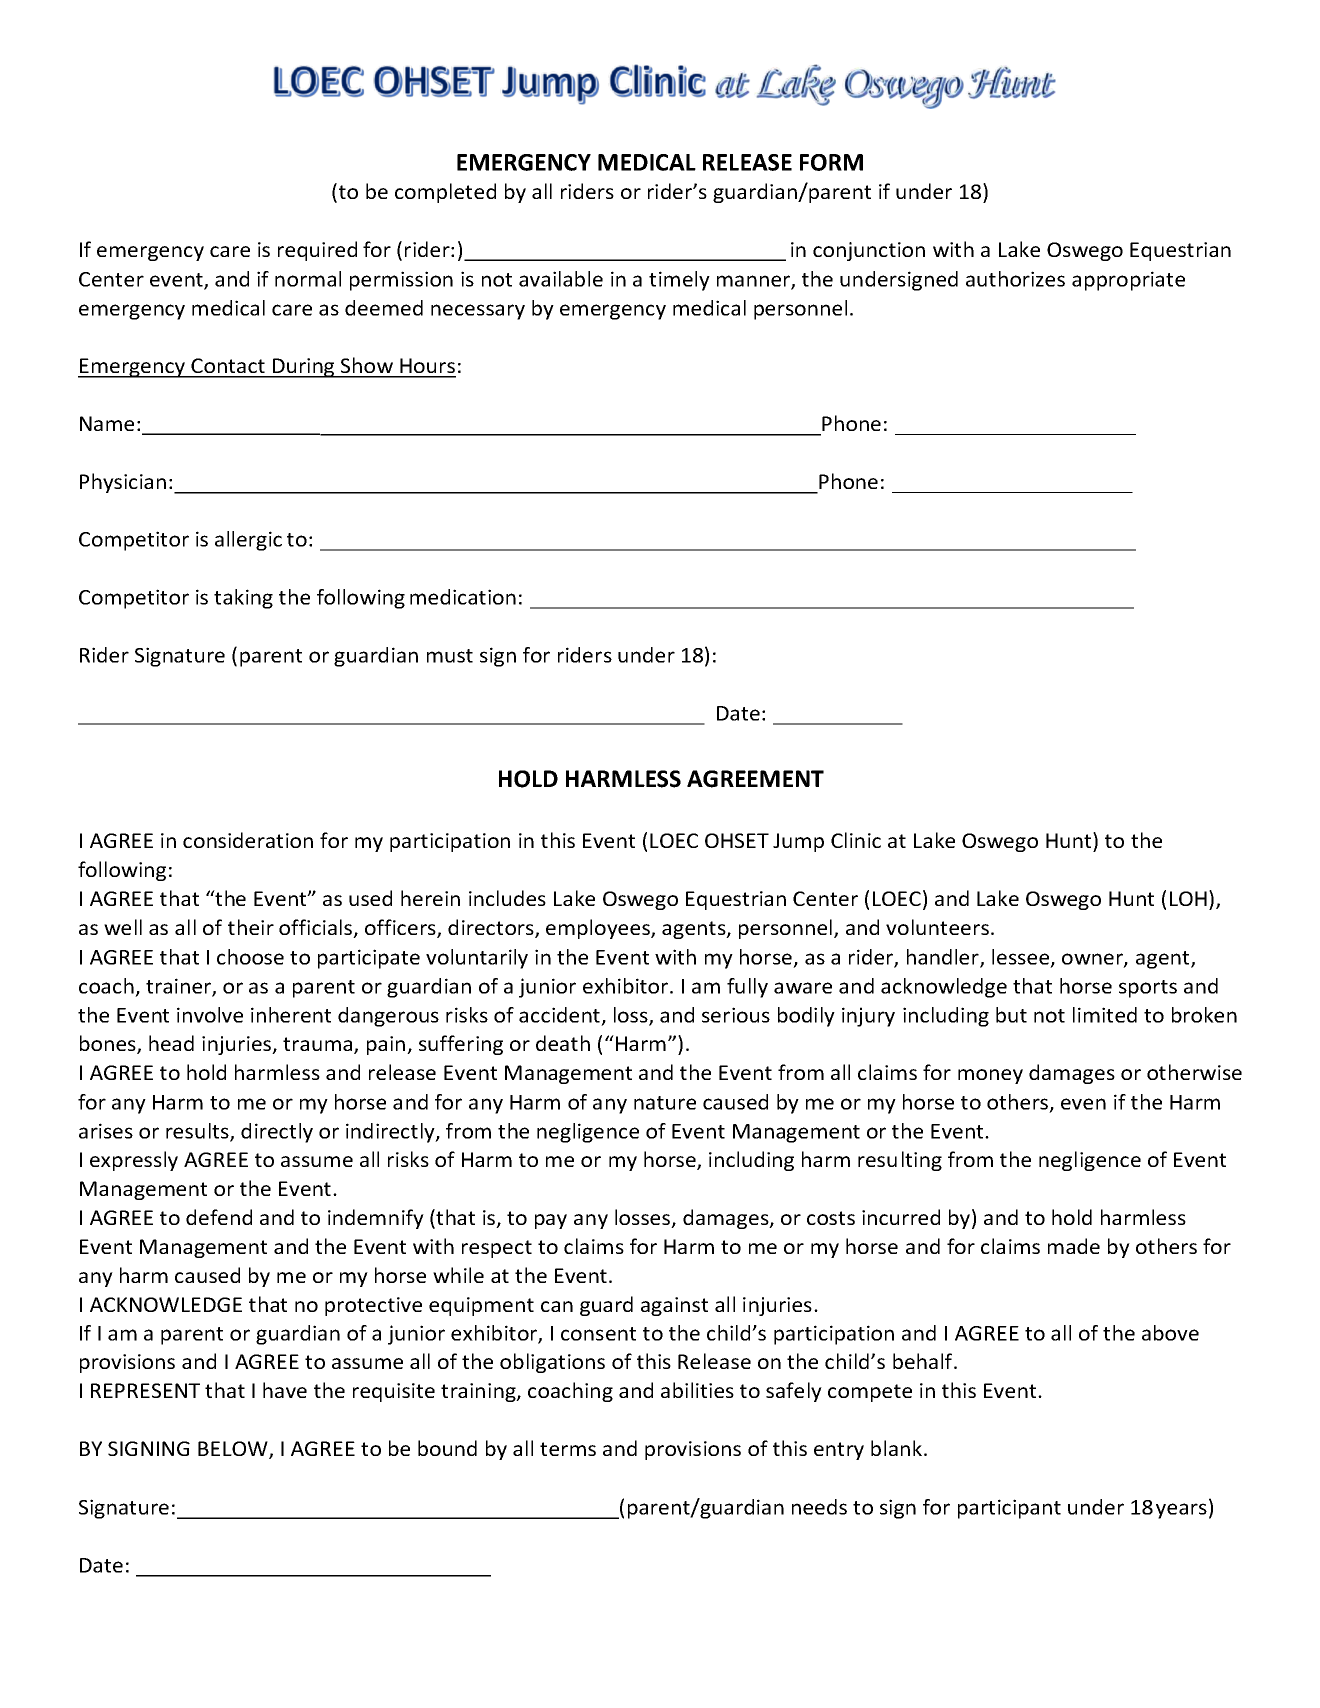  What do you see at coordinates (990, 1076) in the screenshot?
I see `money` at bounding box center [990, 1076].
